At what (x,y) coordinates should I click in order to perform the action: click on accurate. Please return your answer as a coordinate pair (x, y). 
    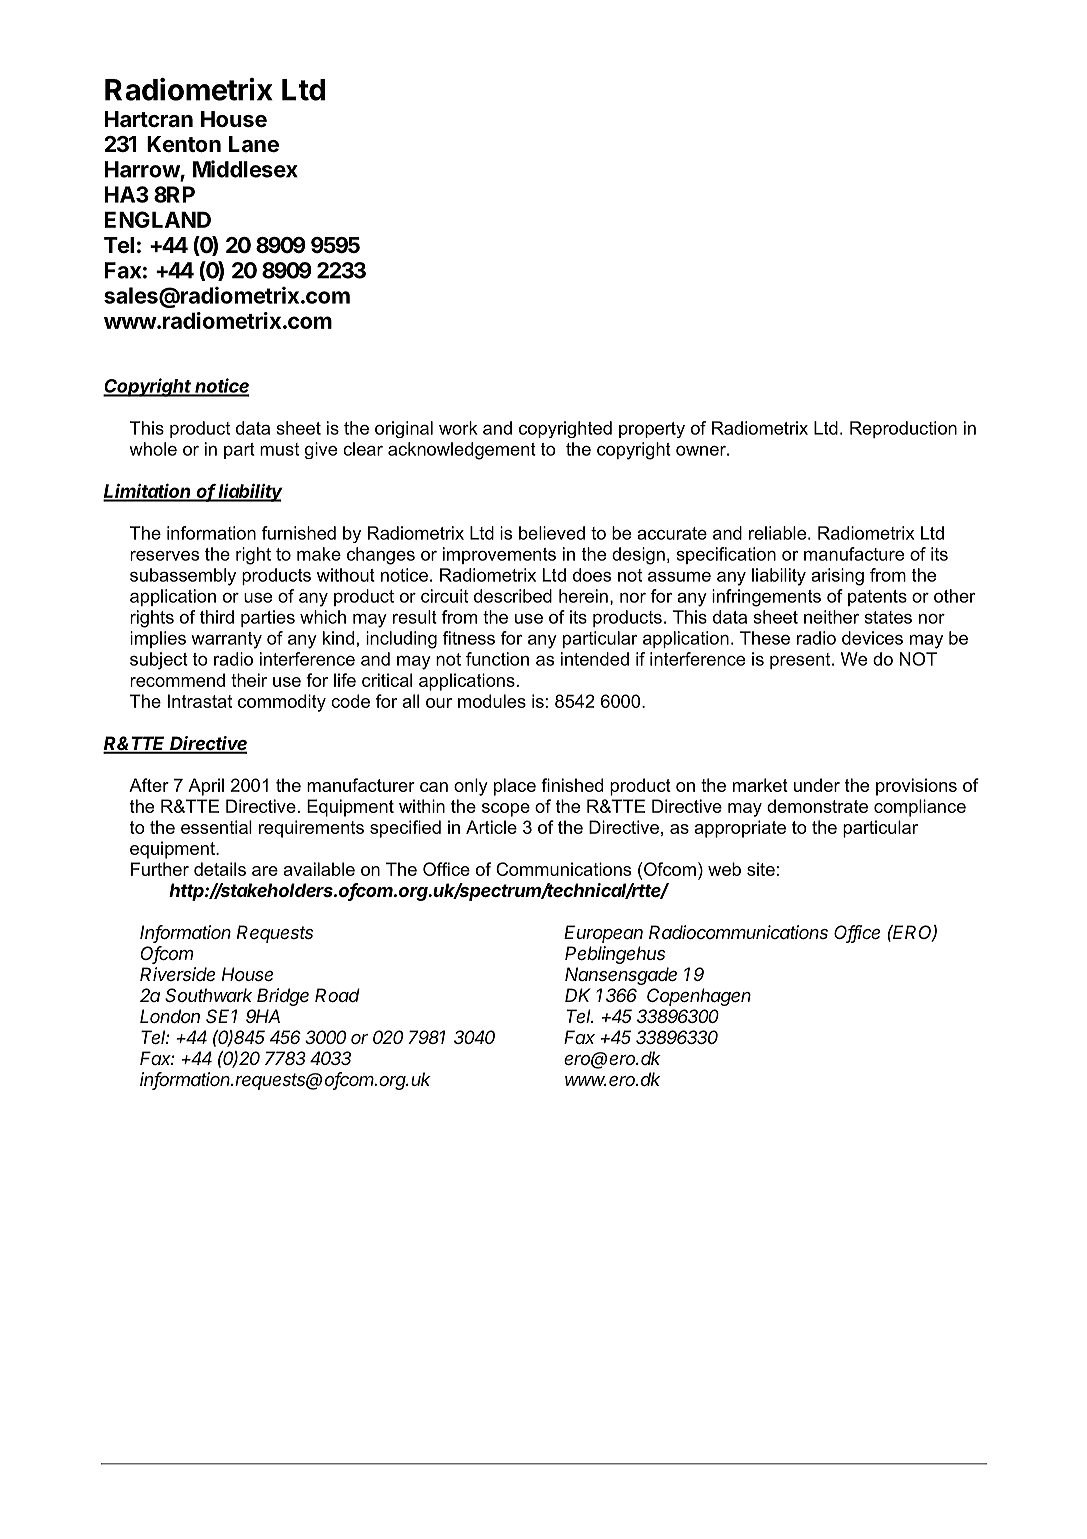
    Looking at the image, I should click on (672, 533).
